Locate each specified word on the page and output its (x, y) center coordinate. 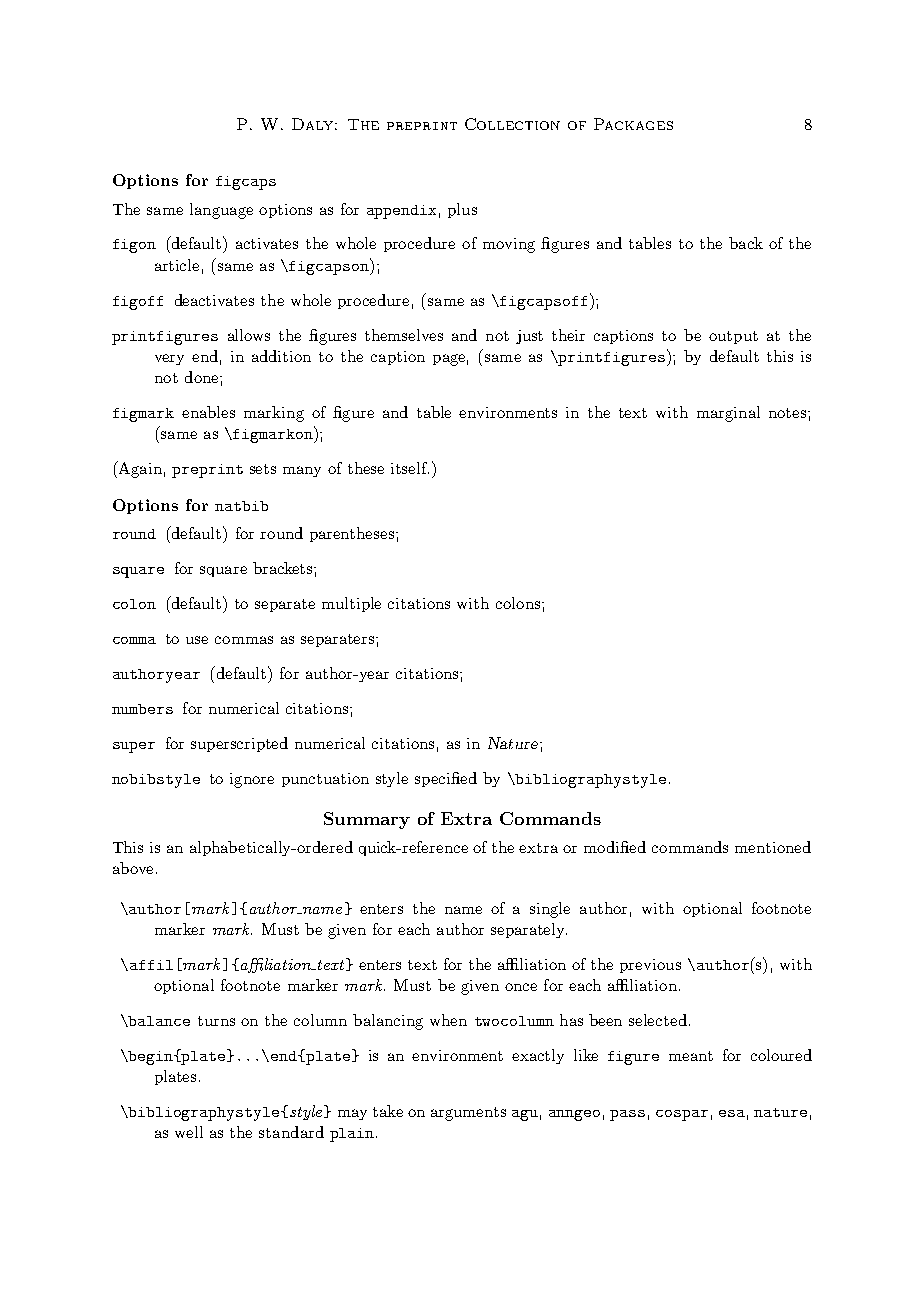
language (221, 211)
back (746, 243)
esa (732, 1113)
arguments (468, 1114)
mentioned (773, 847)
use (197, 640)
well (189, 1132)
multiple (351, 604)
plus (462, 210)
